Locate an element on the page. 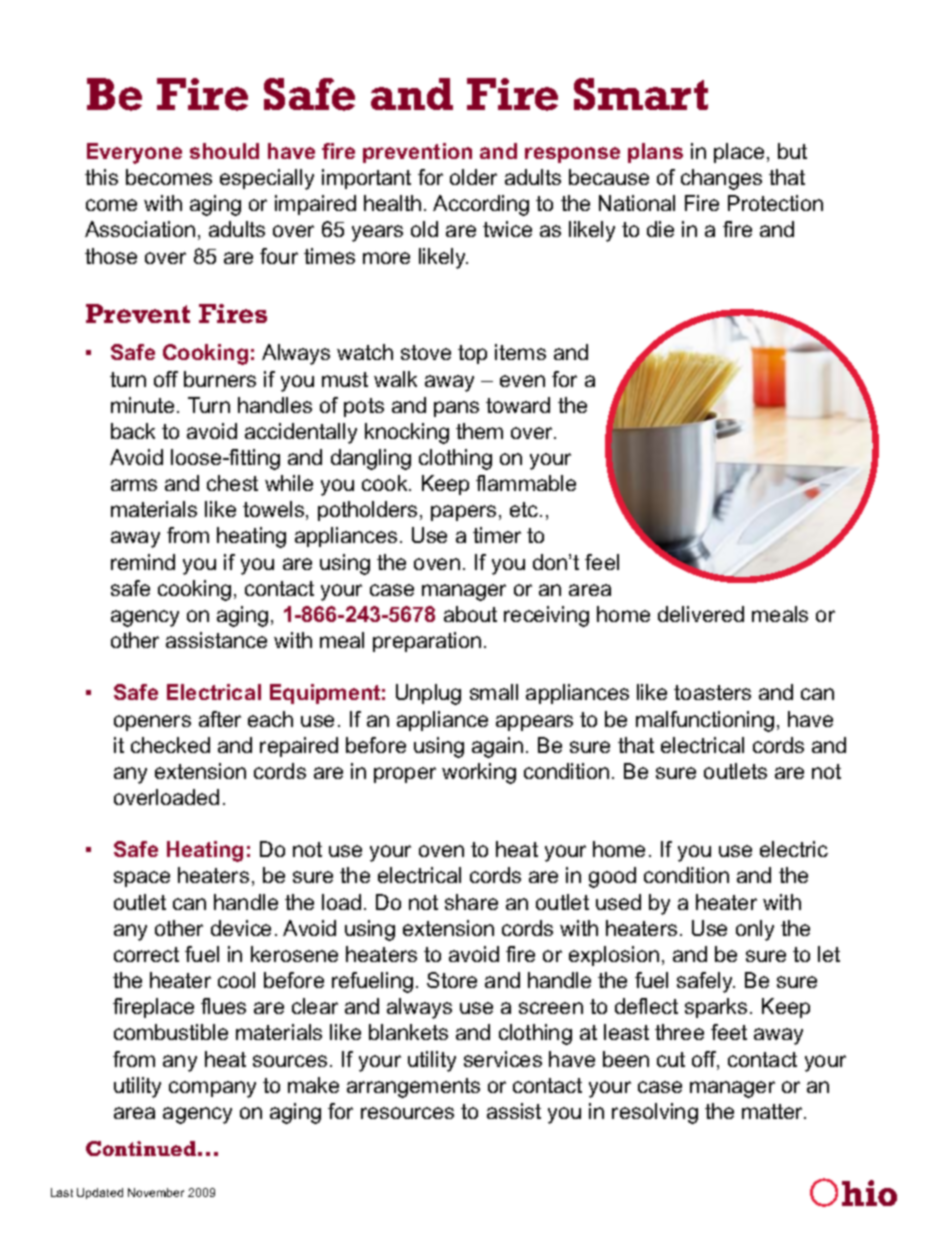  working is located at coordinates (479, 773).
